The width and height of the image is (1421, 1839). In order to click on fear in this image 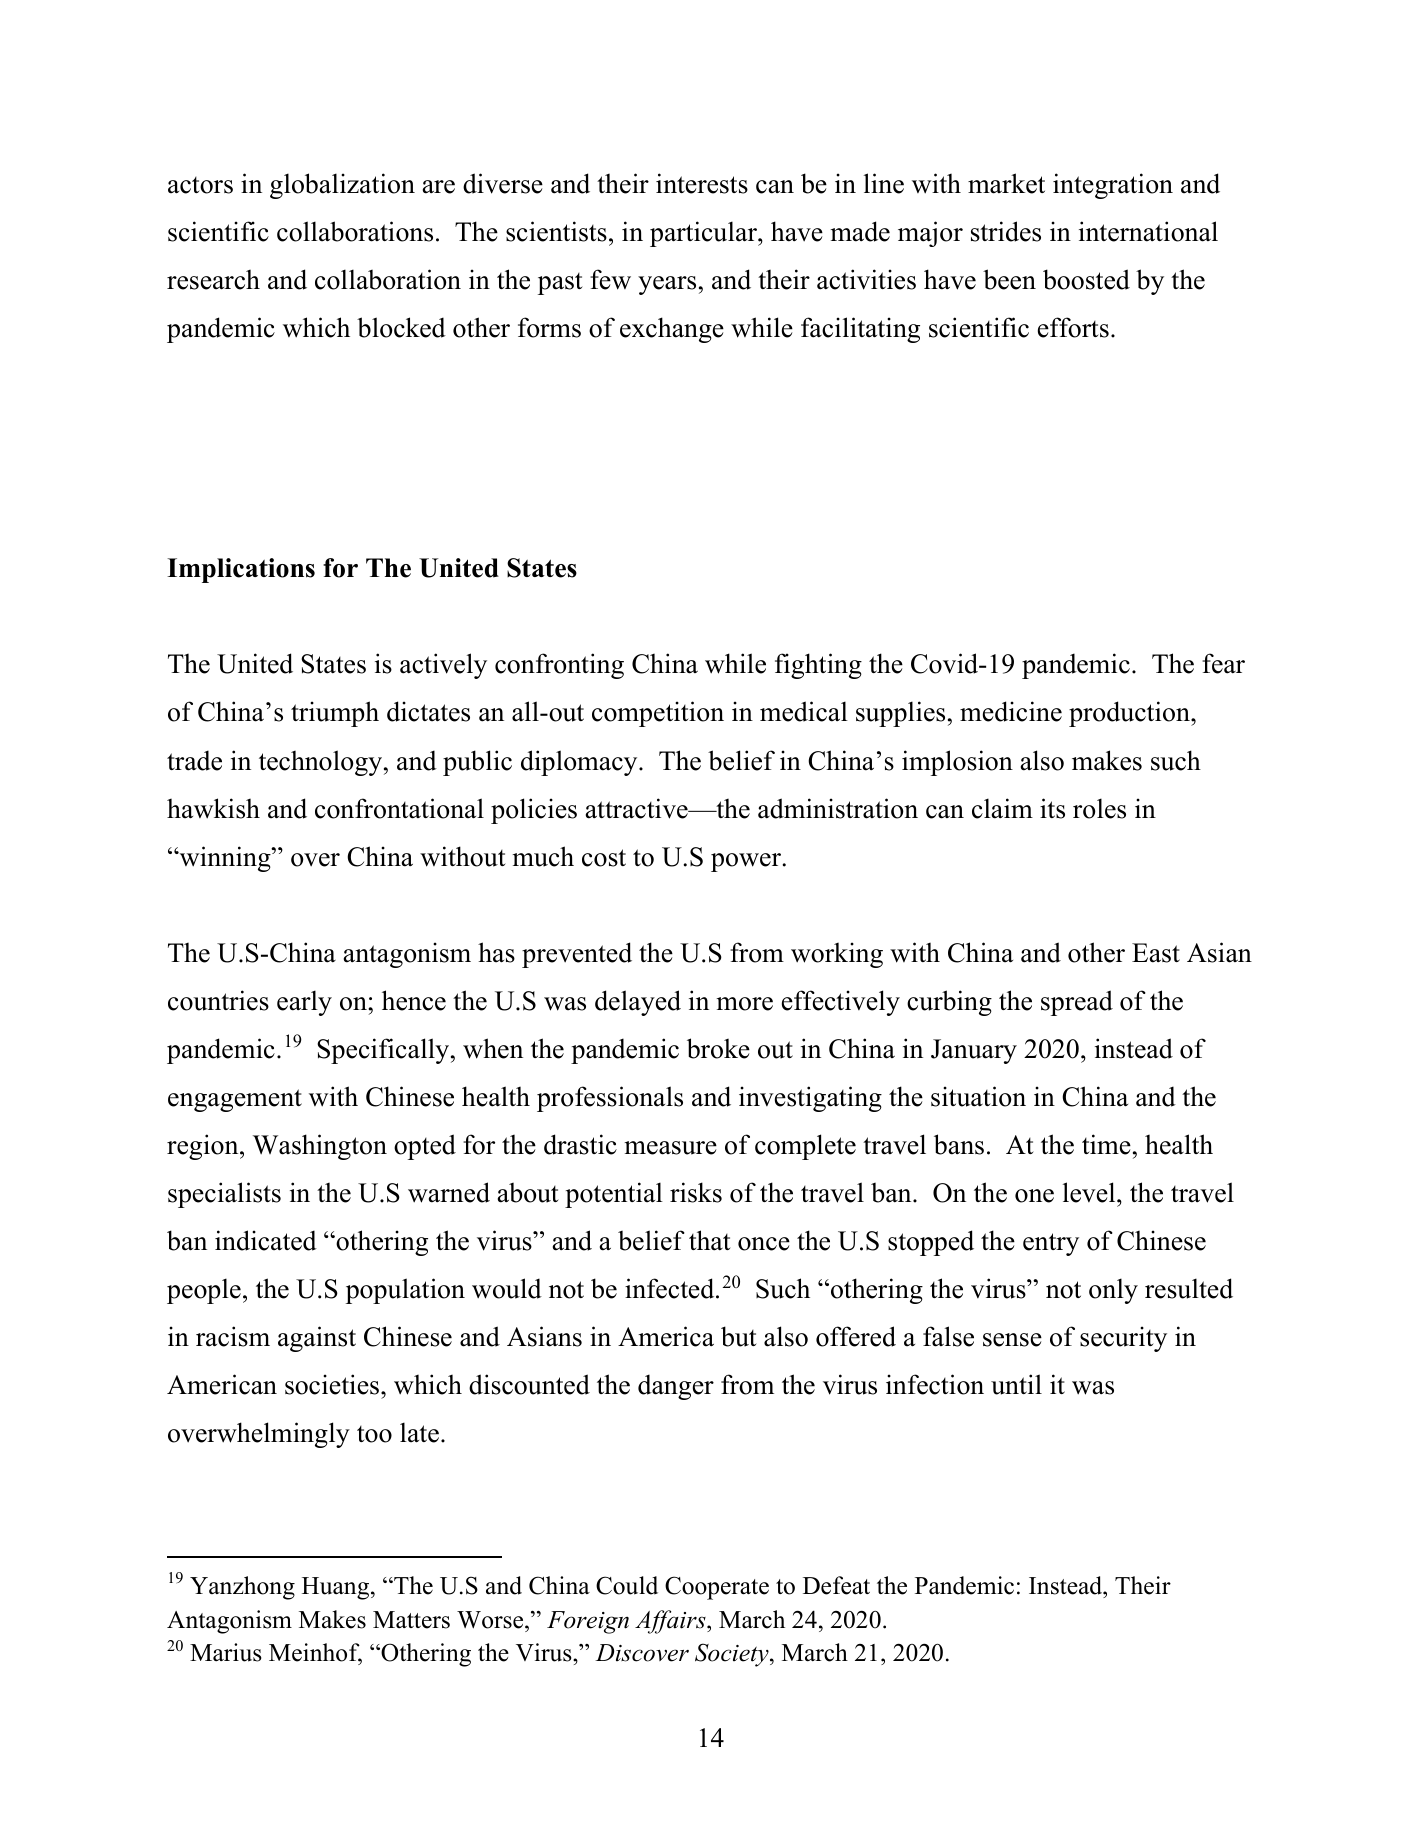, I will do `click(1223, 663)`.
